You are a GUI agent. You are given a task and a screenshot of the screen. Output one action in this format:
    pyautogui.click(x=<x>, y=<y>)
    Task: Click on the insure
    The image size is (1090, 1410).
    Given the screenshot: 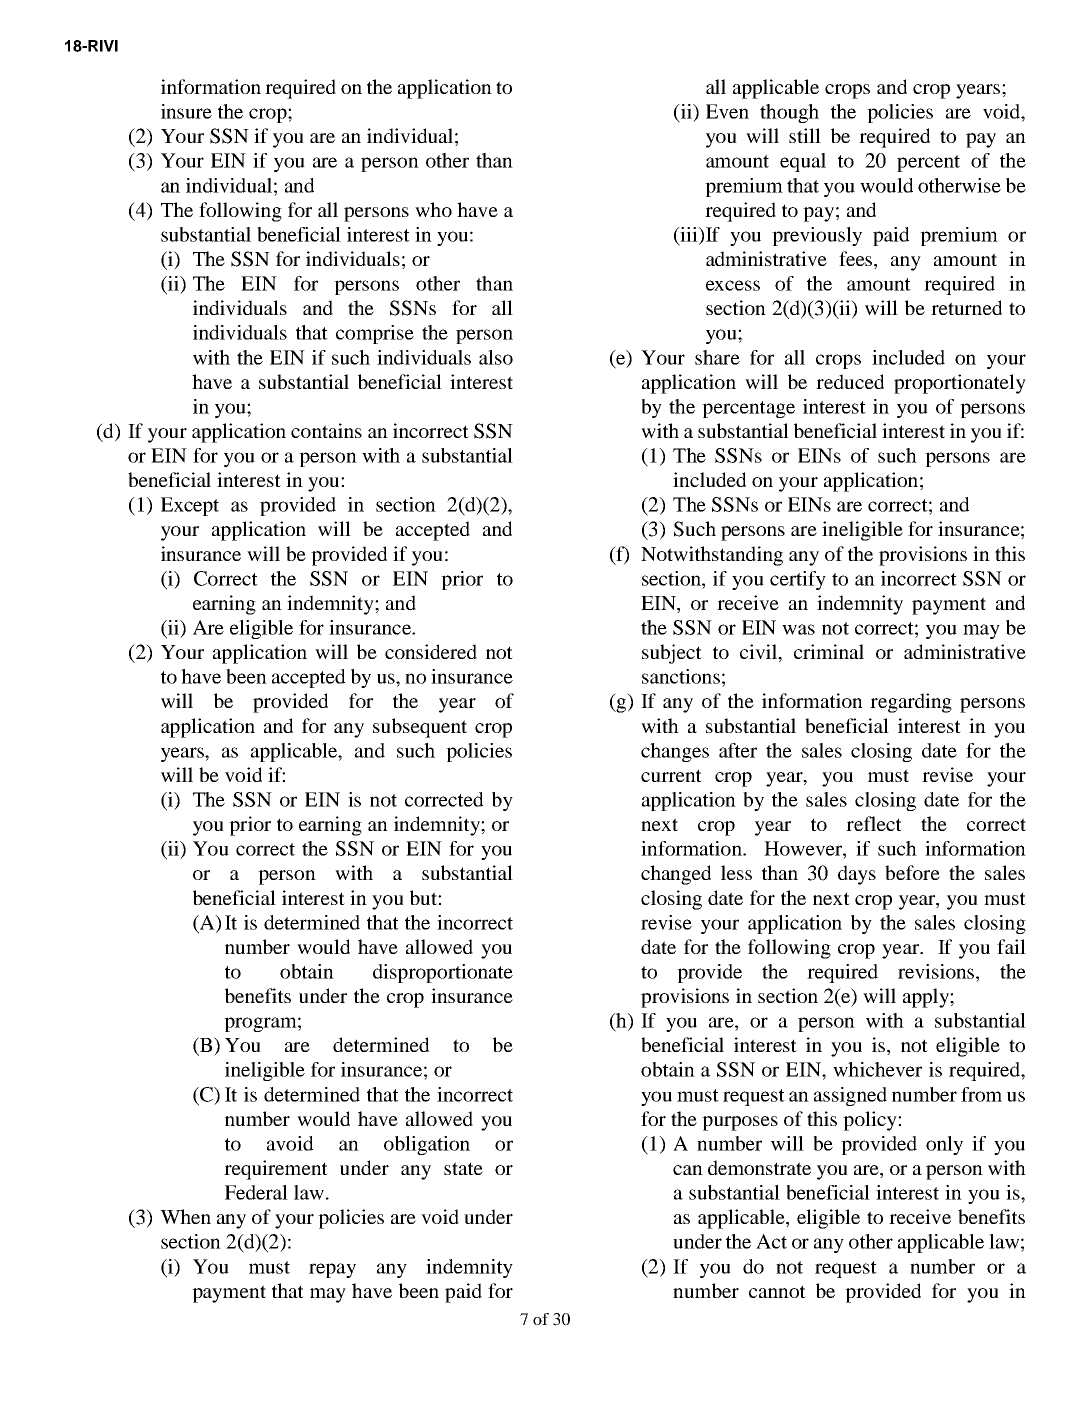 What is the action you would take?
    pyautogui.click(x=186, y=111)
